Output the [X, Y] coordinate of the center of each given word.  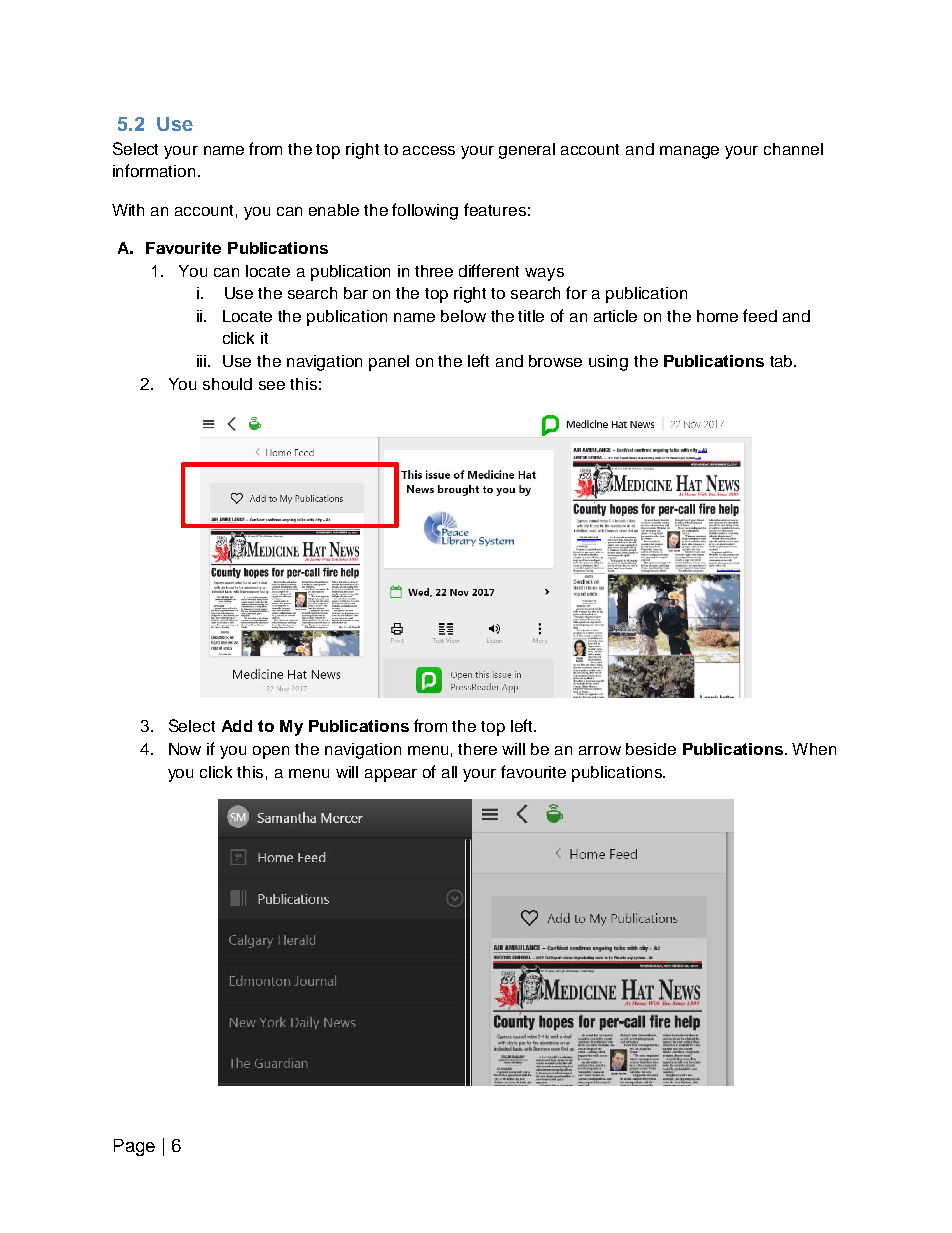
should [227, 384]
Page [134, 1147]
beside [651, 749]
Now [185, 749]
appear [391, 775]
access [429, 150]
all [449, 772]
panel [389, 363]
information [154, 170]
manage [689, 152]
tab [782, 361]
